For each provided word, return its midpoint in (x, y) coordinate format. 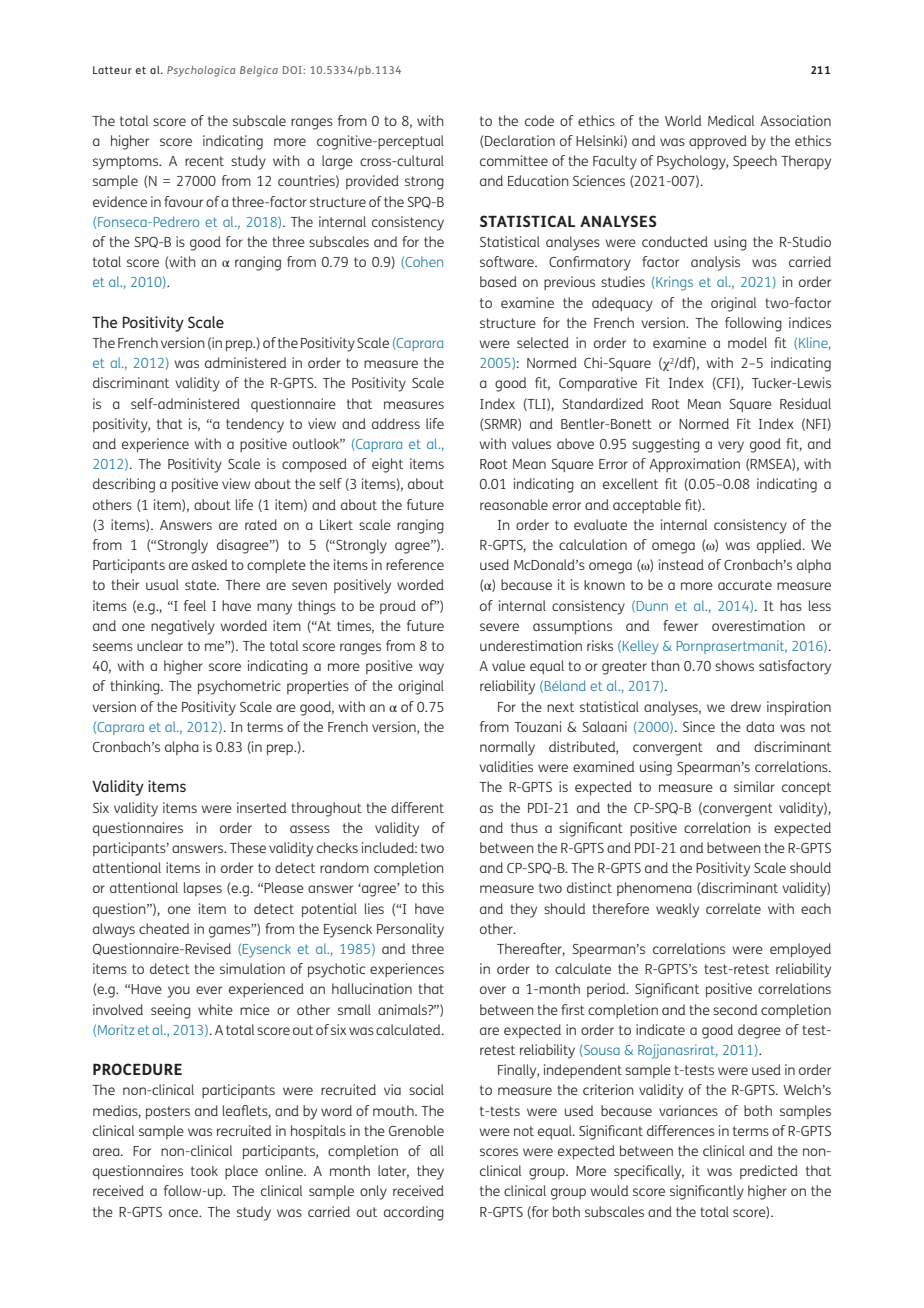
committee (514, 160)
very (731, 447)
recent (204, 161)
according (414, 1213)
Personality (410, 930)
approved (718, 142)
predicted (769, 1172)
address (396, 423)
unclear (160, 645)
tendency (255, 425)
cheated (164, 928)
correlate (733, 908)
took (204, 1171)
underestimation (531, 645)
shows (734, 665)
